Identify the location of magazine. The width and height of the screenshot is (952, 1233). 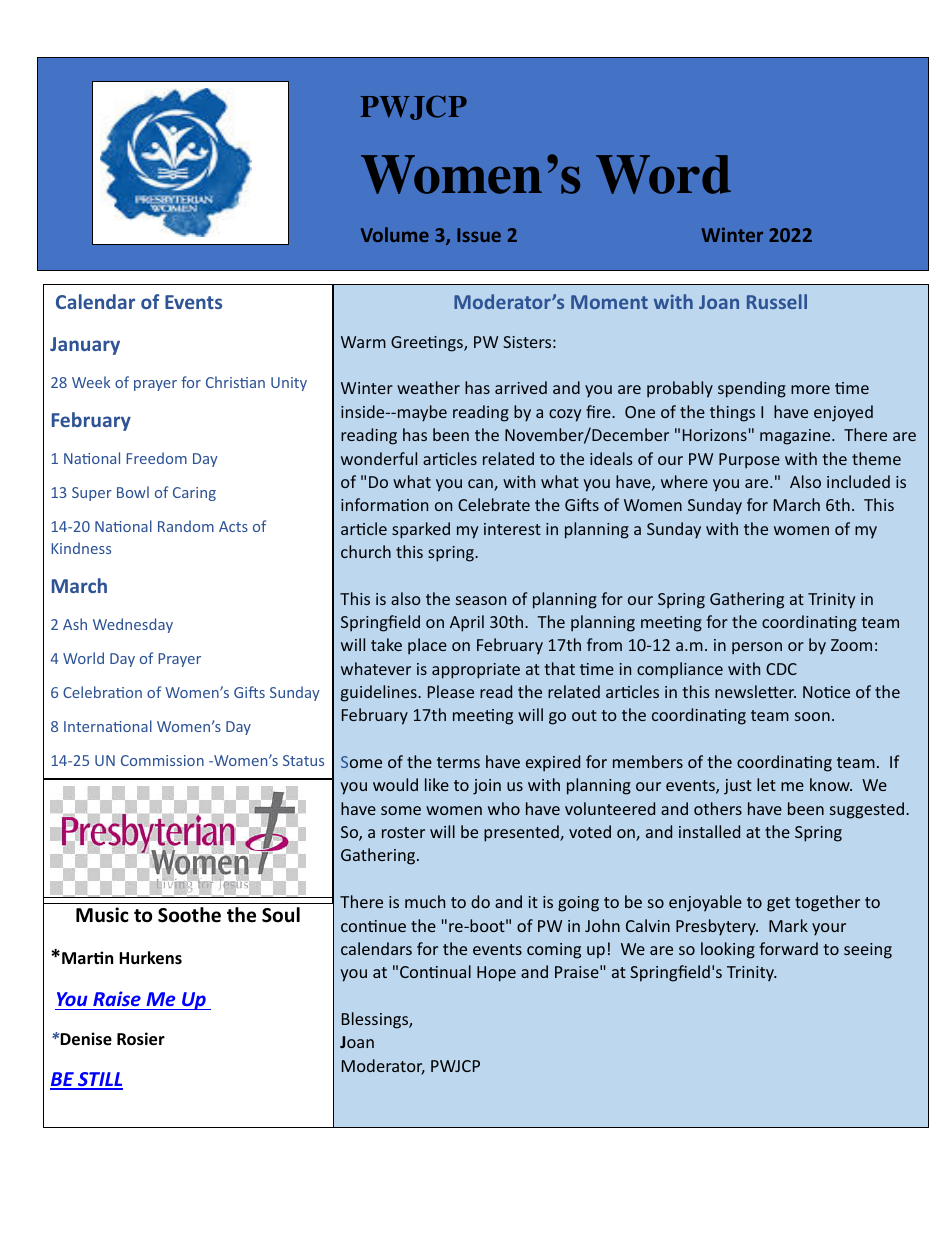
(796, 437).
